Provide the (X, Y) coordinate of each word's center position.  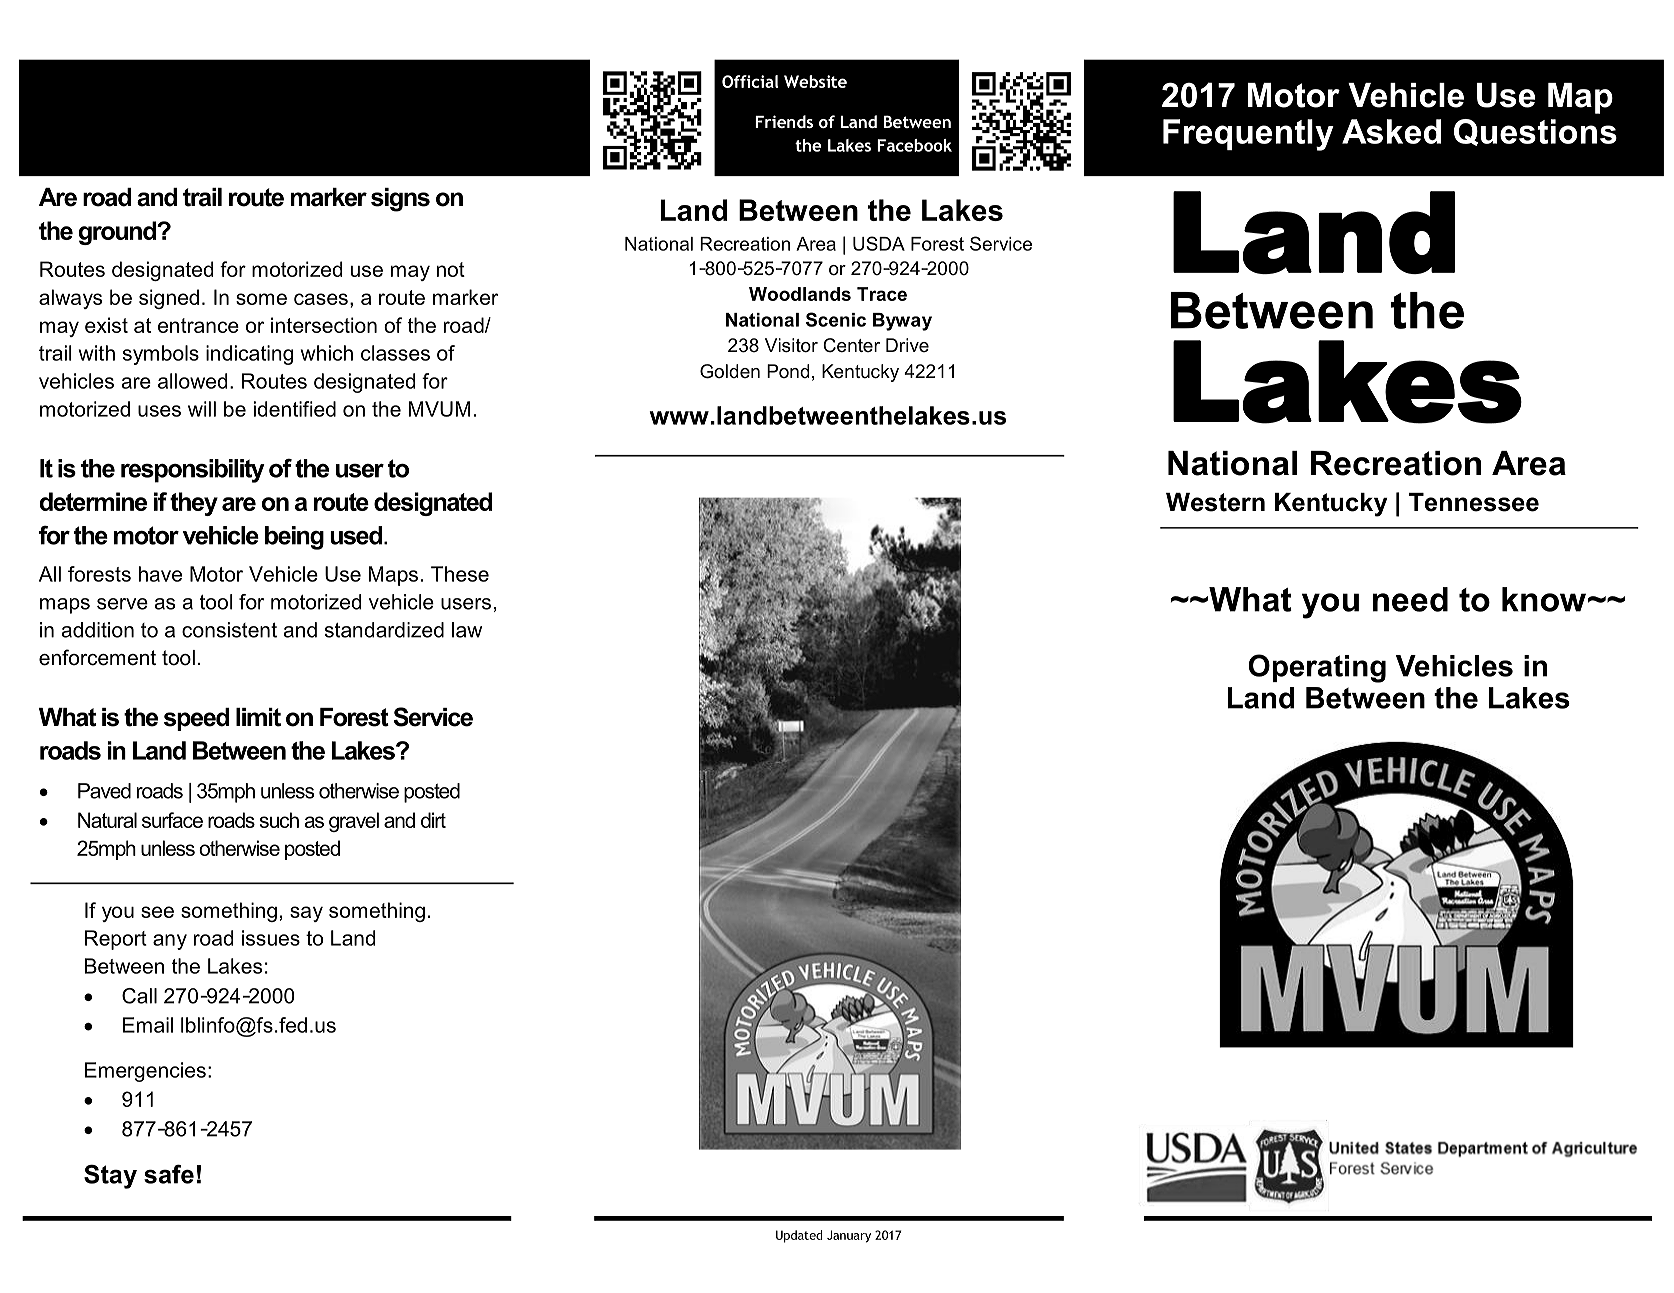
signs (400, 200)
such (279, 820)
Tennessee (1474, 502)
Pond (788, 371)
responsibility (193, 471)
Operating (1317, 668)
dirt (433, 820)
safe (169, 1174)
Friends (784, 121)
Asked (1391, 131)
